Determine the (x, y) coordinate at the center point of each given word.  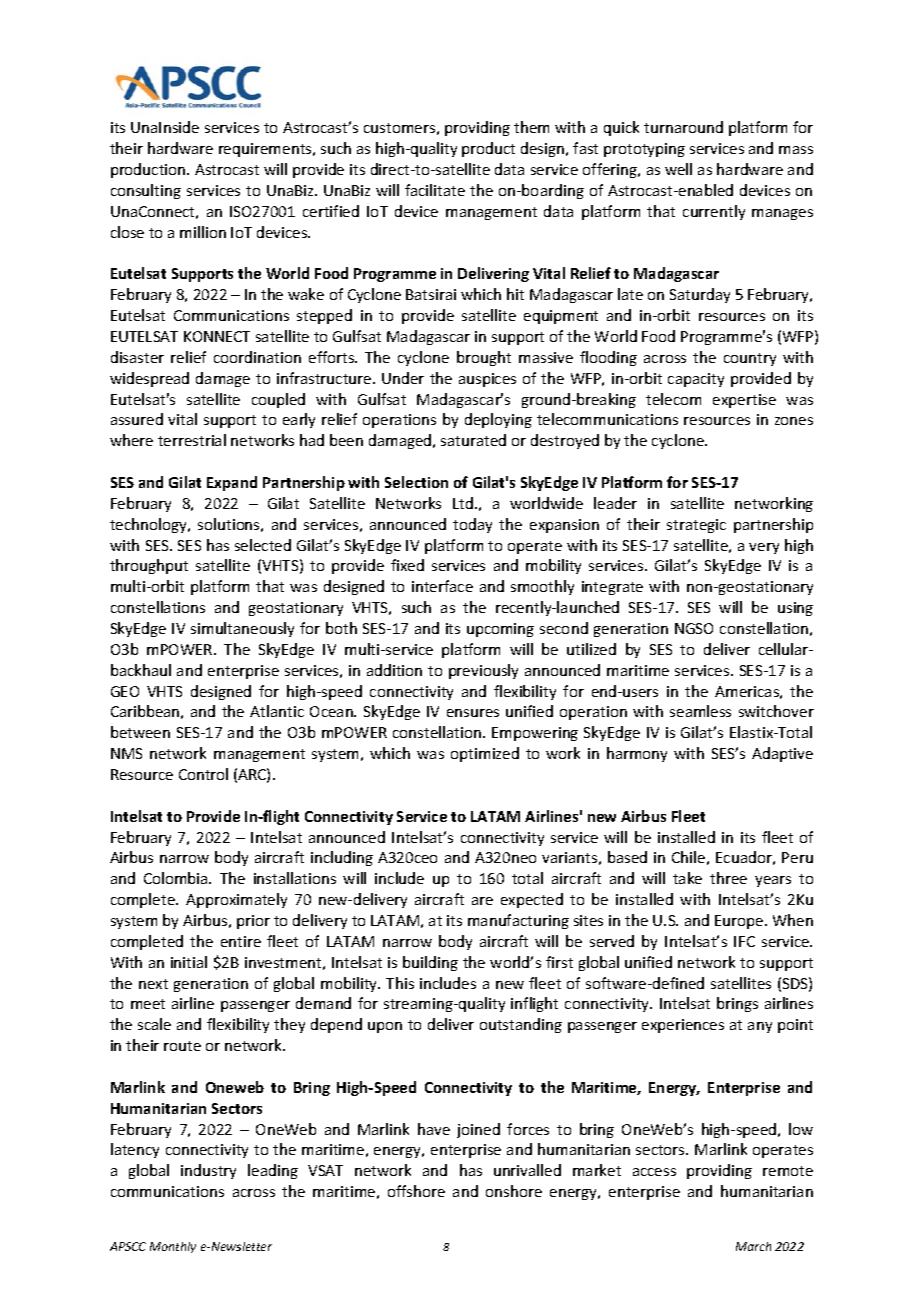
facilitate (435, 190)
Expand (232, 483)
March (753, 1246)
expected (532, 900)
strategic (696, 526)
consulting (146, 191)
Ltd (463, 503)
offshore (416, 1191)
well (678, 169)
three (728, 878)
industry (208, 1171)
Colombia (177, 878)
